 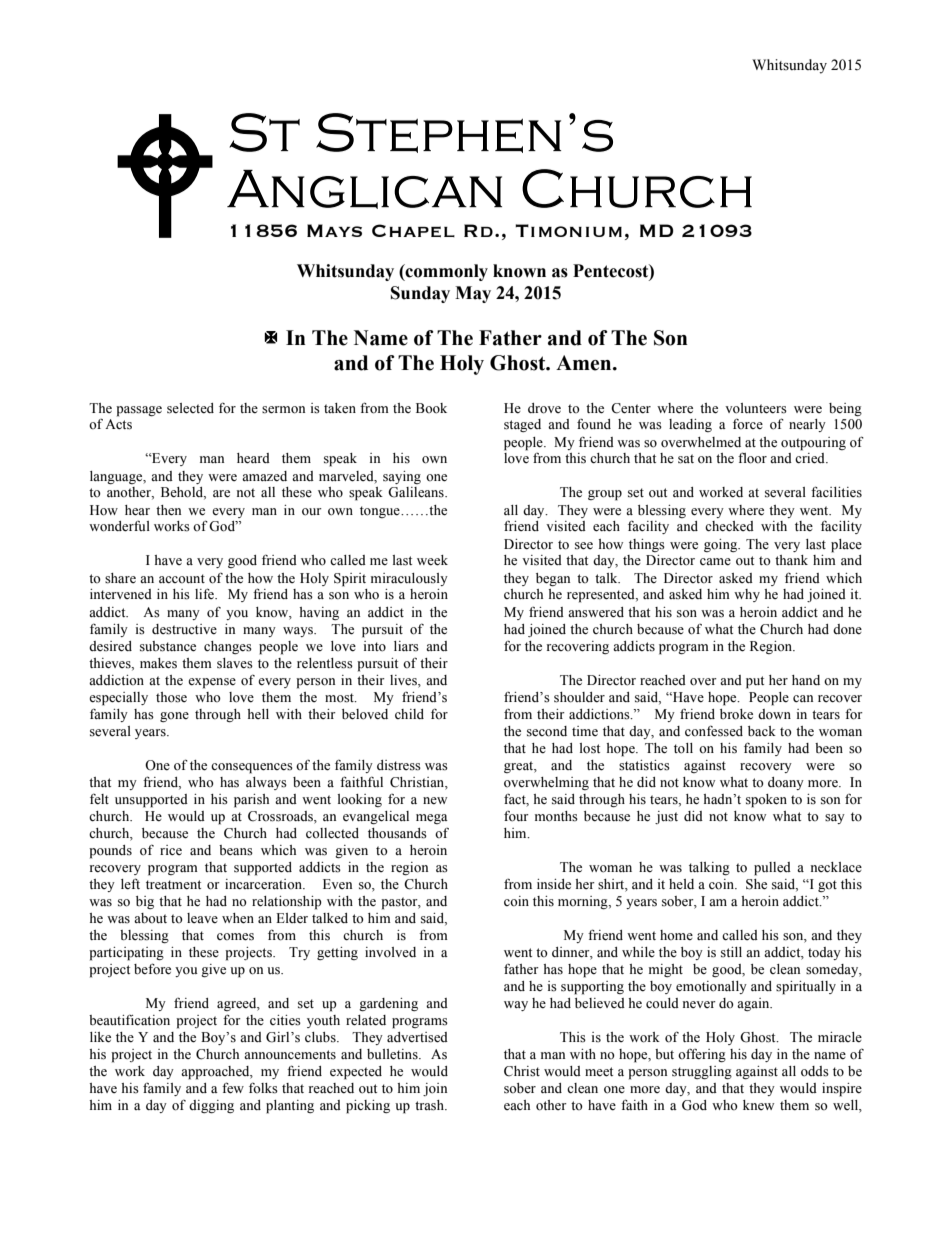 What do you see at coordinates (251, 801) in the screenshot?
I see `parish` at bounding box center [251, 801].
